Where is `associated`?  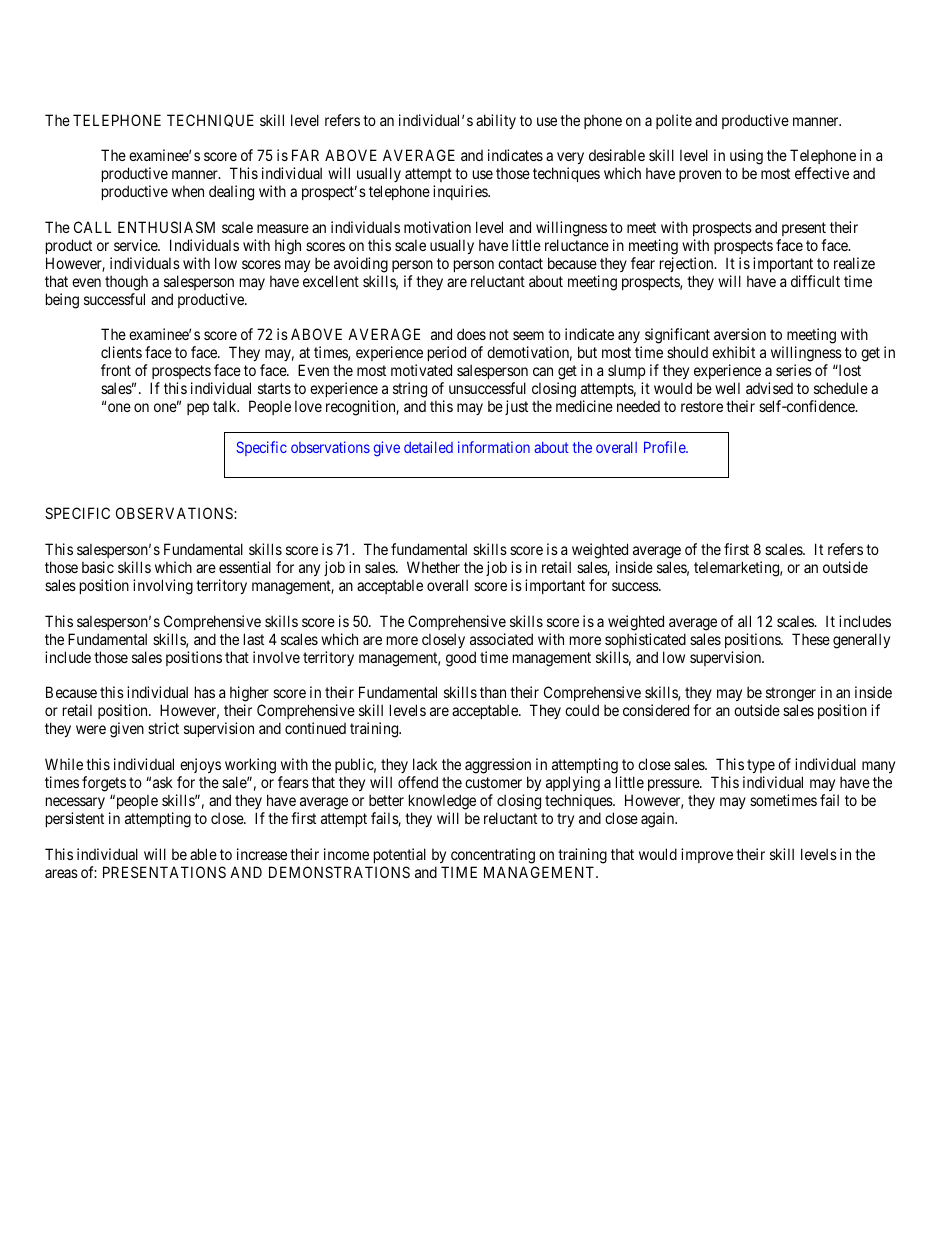
associated is located at coordinates (501, 639).
